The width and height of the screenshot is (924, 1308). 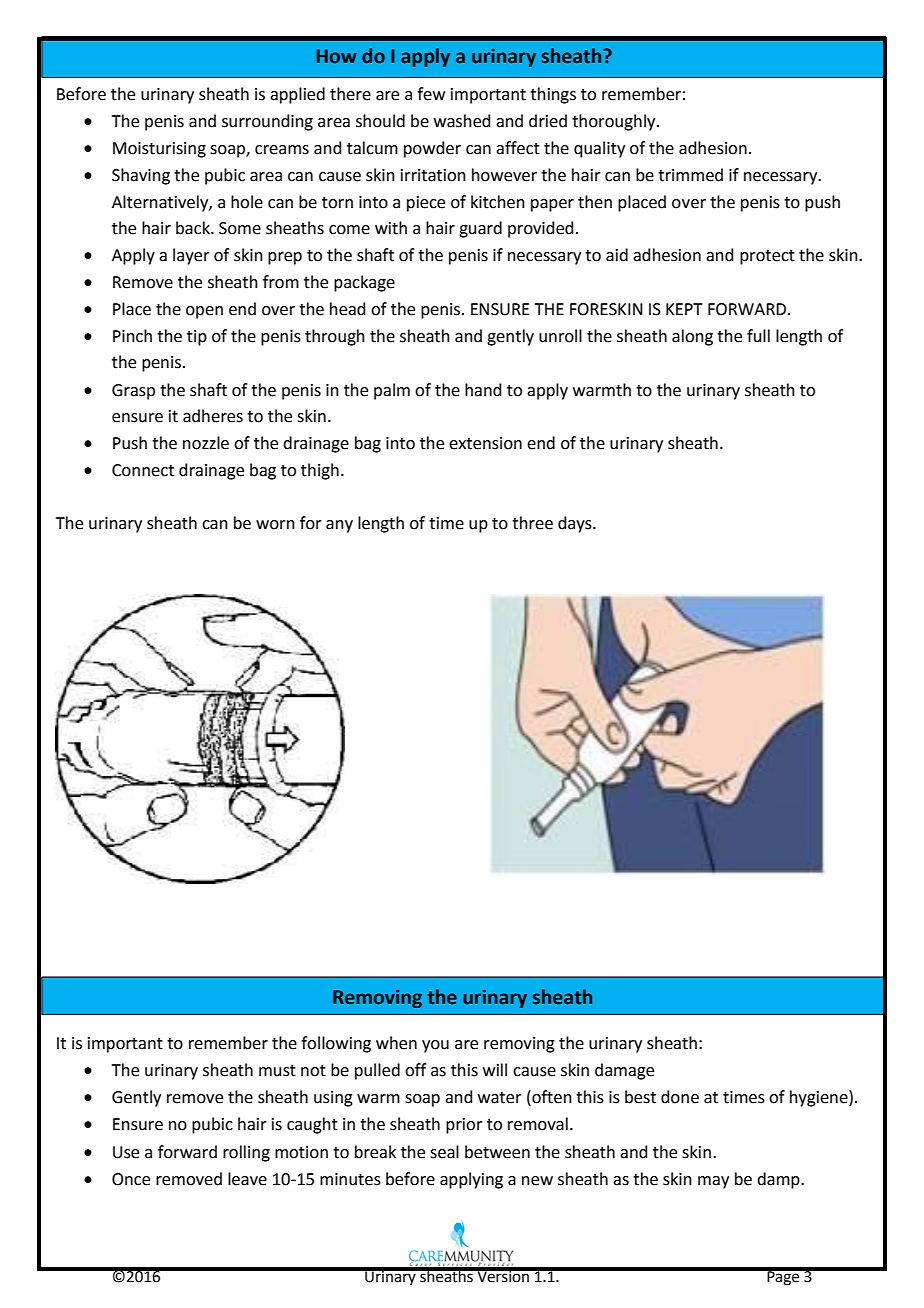 What do you see at coordinates (758, 336) in the screenshot?
I see `full` at bounding box center [758, 336].
